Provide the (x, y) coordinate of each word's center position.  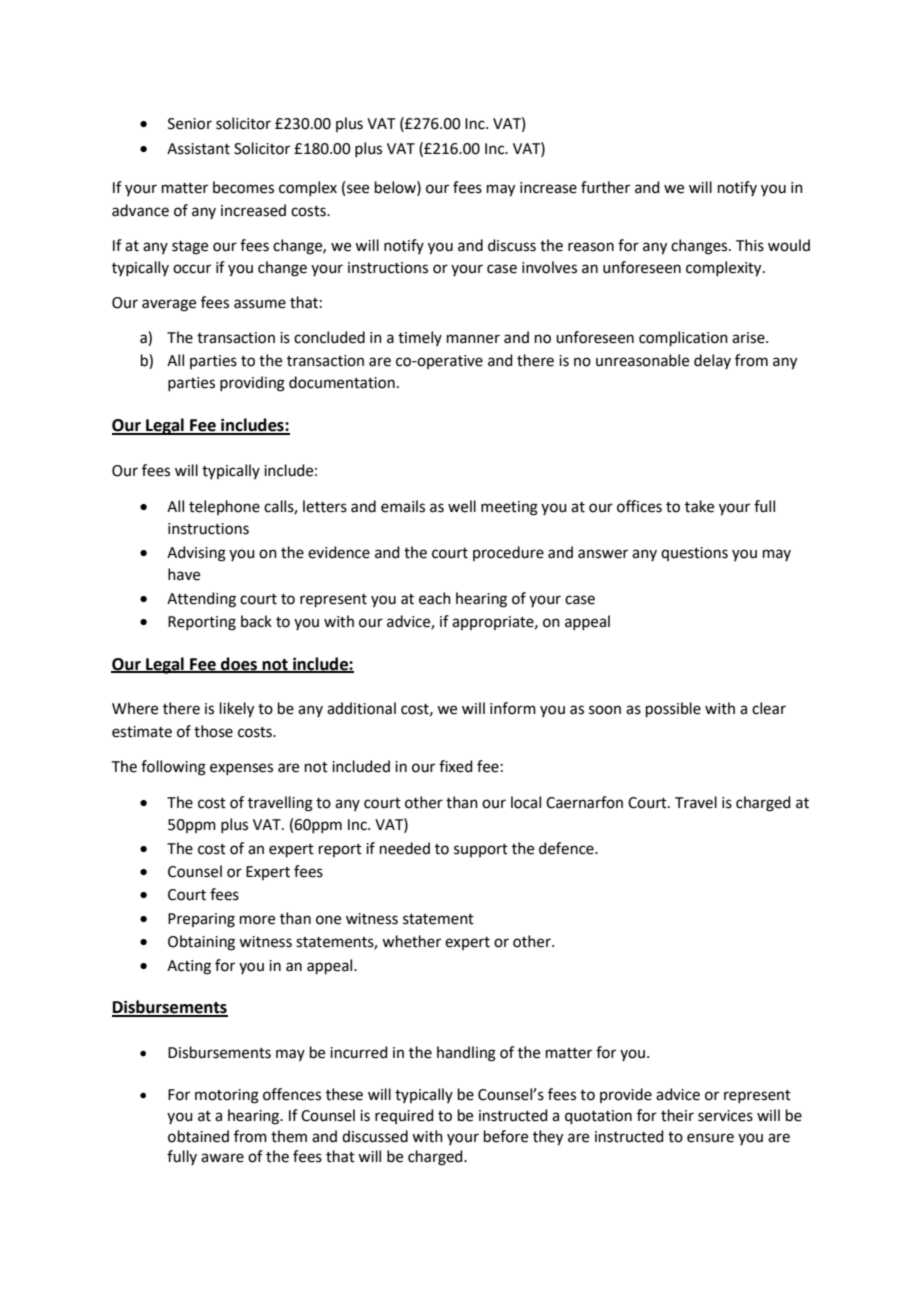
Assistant (198, 149)
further (605, 187)
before (506, 1136)
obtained (198, 1136)
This (750, 245)
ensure (710, 1138)
